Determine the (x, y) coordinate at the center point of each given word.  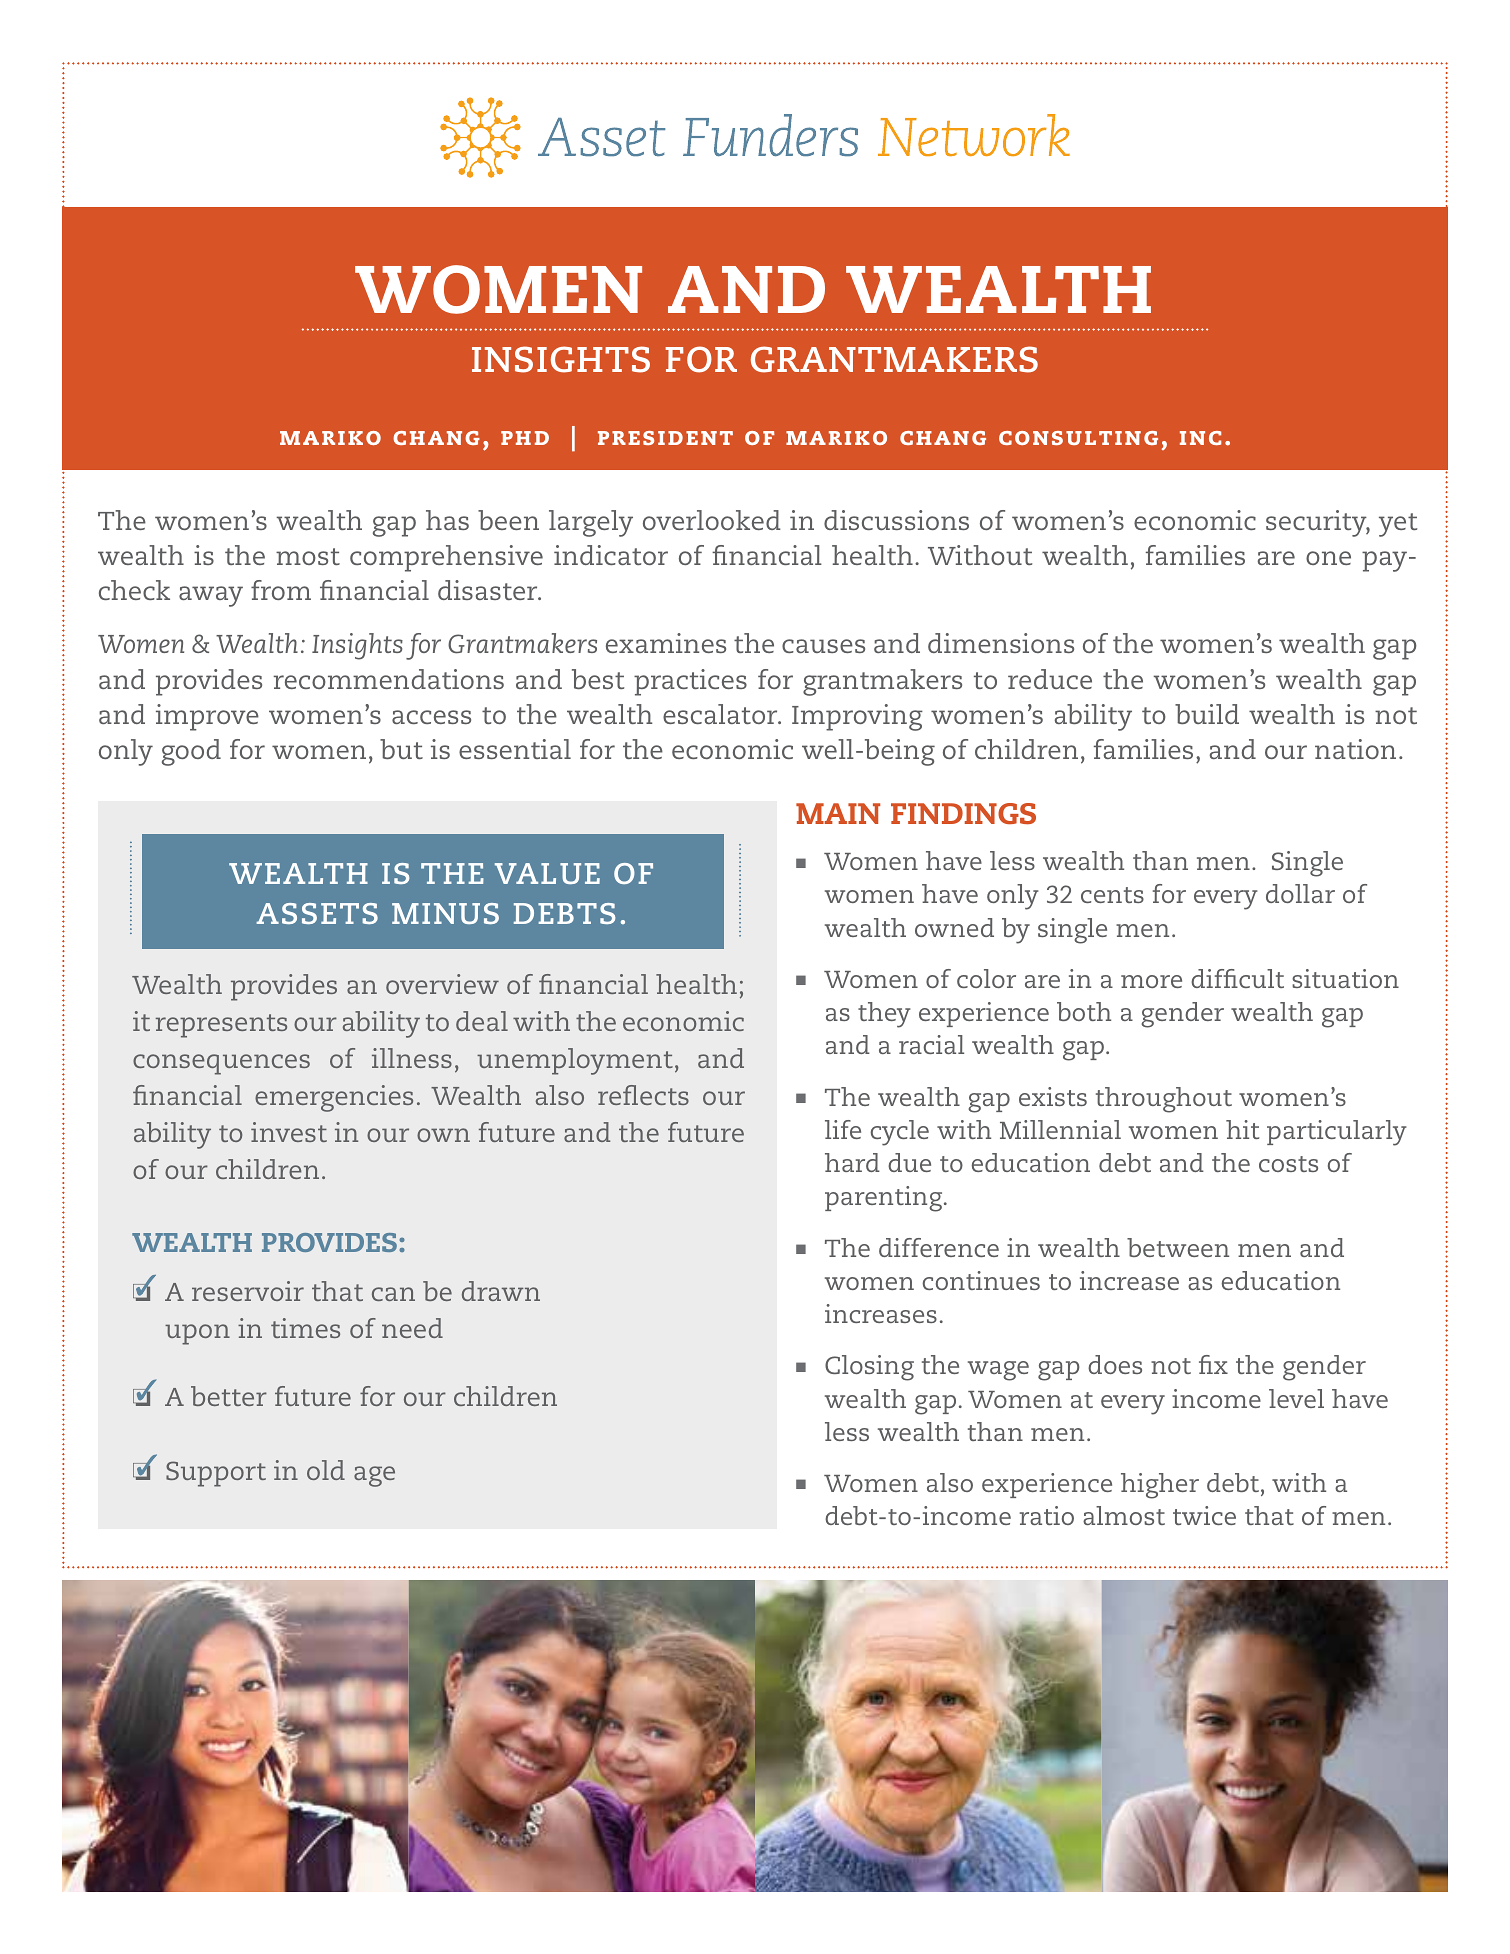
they (884, 1015)
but (401, 749)
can (393, 1294)
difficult (1237, 978)
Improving (857, 717)
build (1207, 714)
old (326, 1470)
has (447, 520)
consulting (1078, 438)
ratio (1047, 1515)
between (1178, 1247)
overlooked (712, 520)
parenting (885, 1199)
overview (442, 984)
